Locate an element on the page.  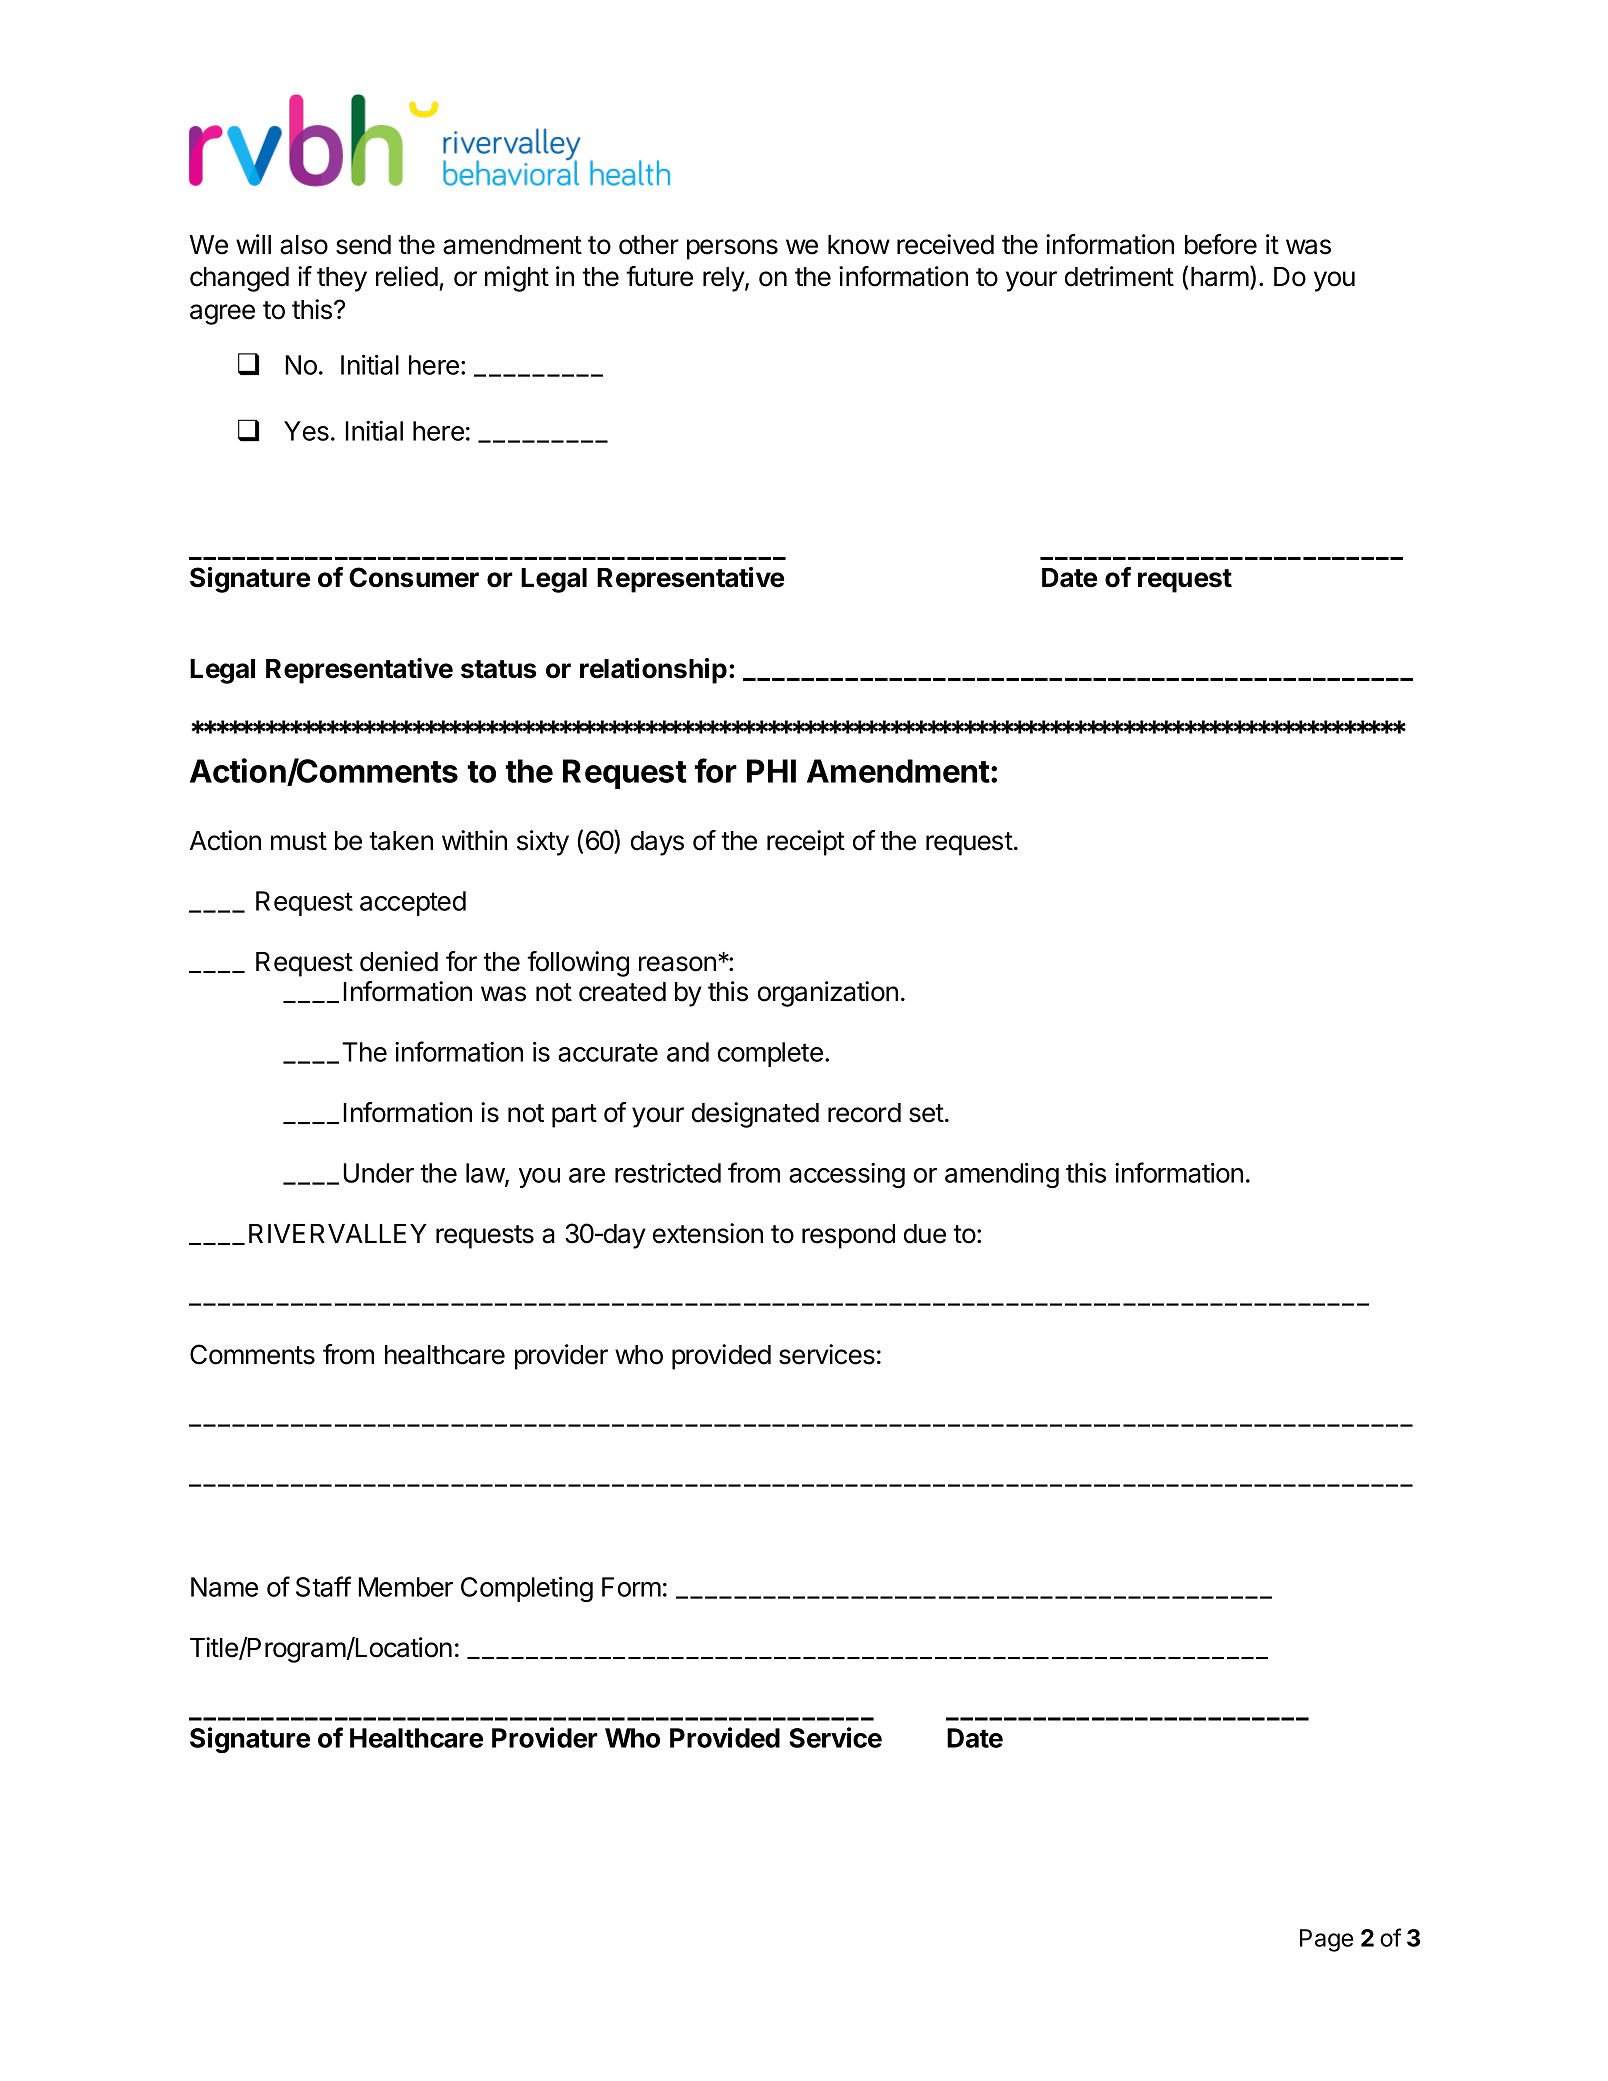
law is located at coordinates (486, 1174).
